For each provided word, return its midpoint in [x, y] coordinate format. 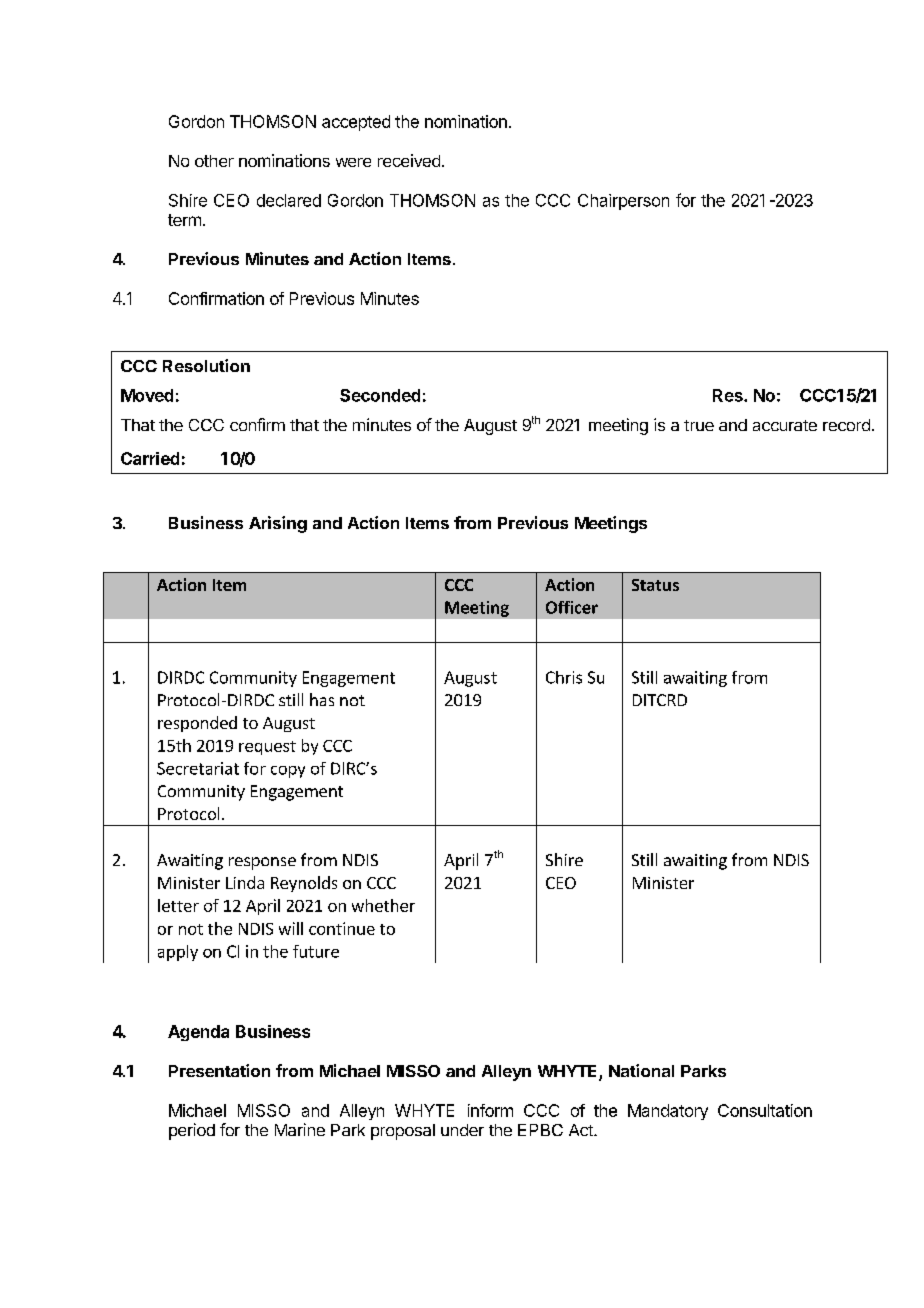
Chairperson [623, 202]
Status [655, 585]
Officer [572, 607]
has [322, 699]
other [214, 161]
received [409, 160]
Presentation [219, 1070]
